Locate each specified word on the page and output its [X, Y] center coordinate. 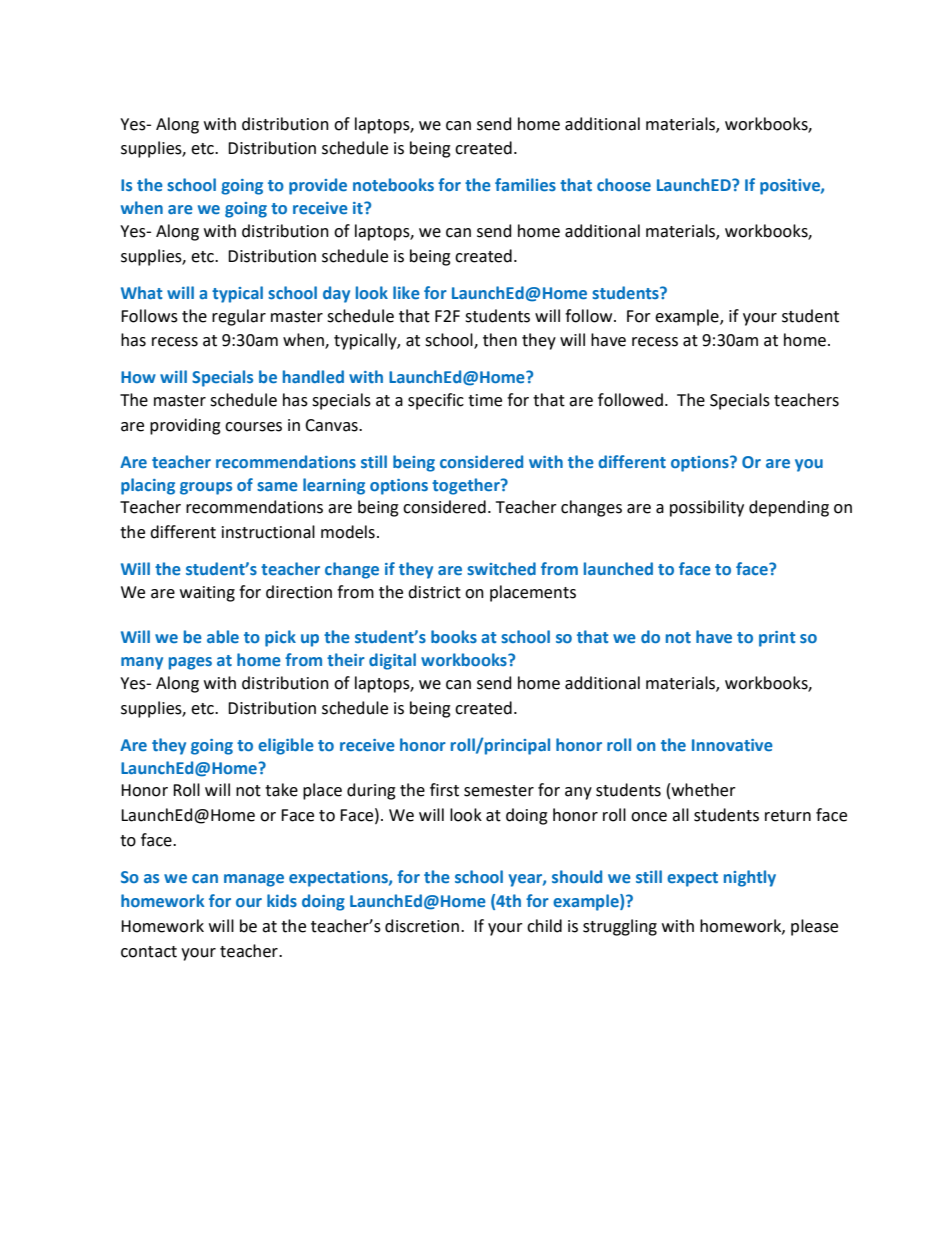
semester [499, 791]
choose [624, 184]
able [223, 636]
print [777, 639]
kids [282, 900]
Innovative [732, 745]
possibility [707, 508]
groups [206, 488]
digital [392, 661]
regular [239, 317]
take [281, 790]
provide [318, 186]
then [500, 340]
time [485, 400]
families [525, 184]
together [467, 486]
